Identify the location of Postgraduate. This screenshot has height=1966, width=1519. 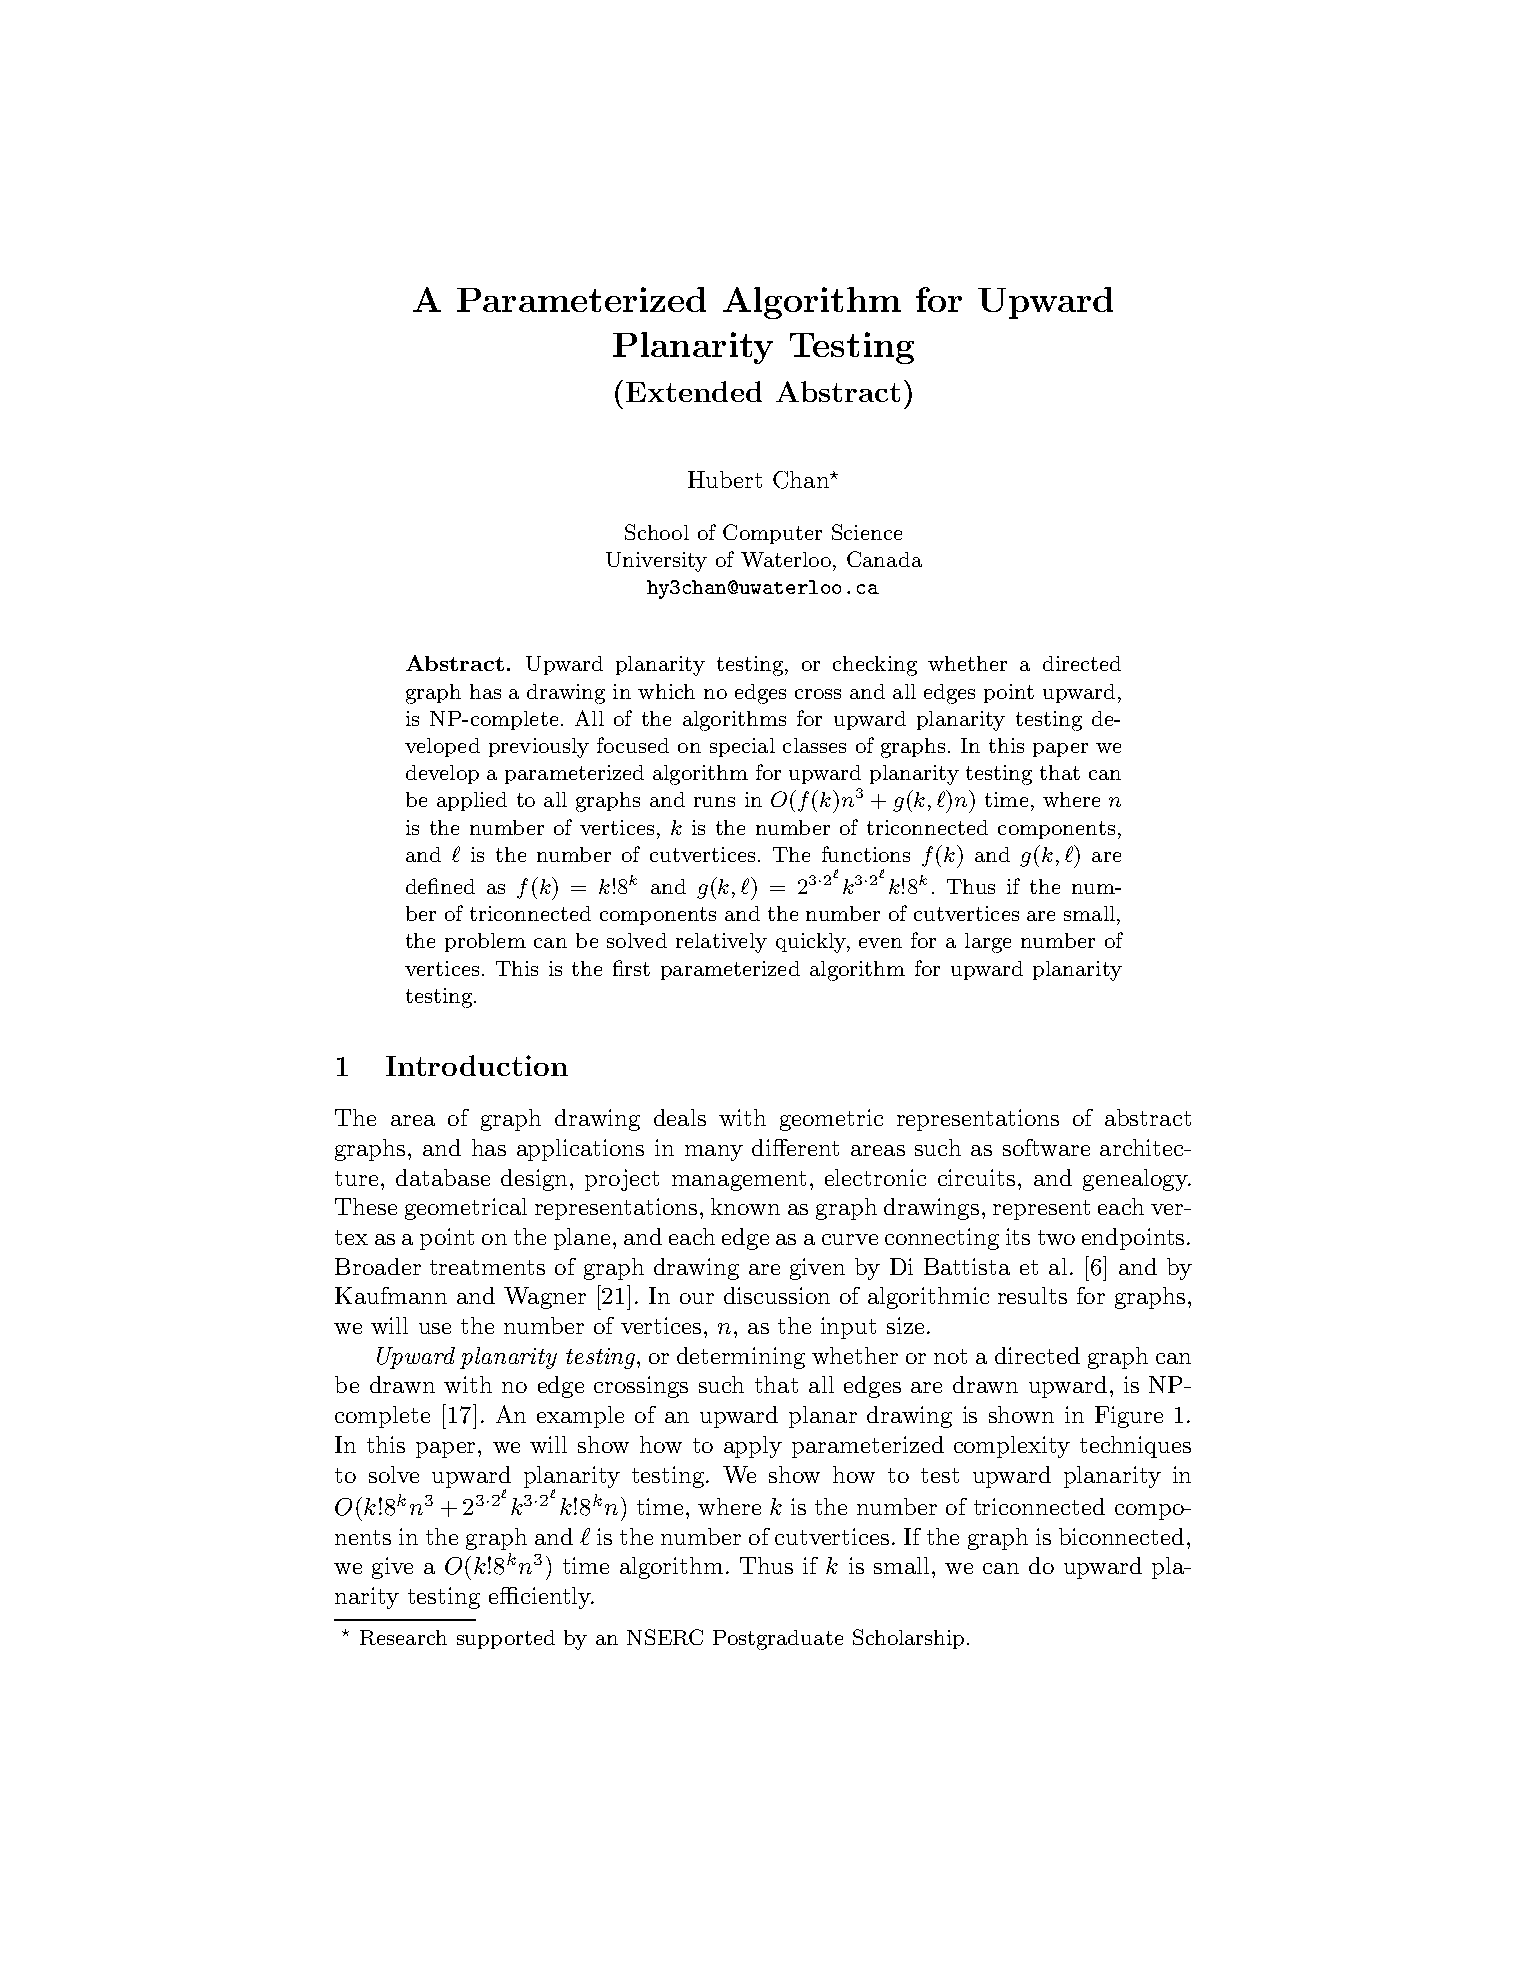
(778, 1640).
